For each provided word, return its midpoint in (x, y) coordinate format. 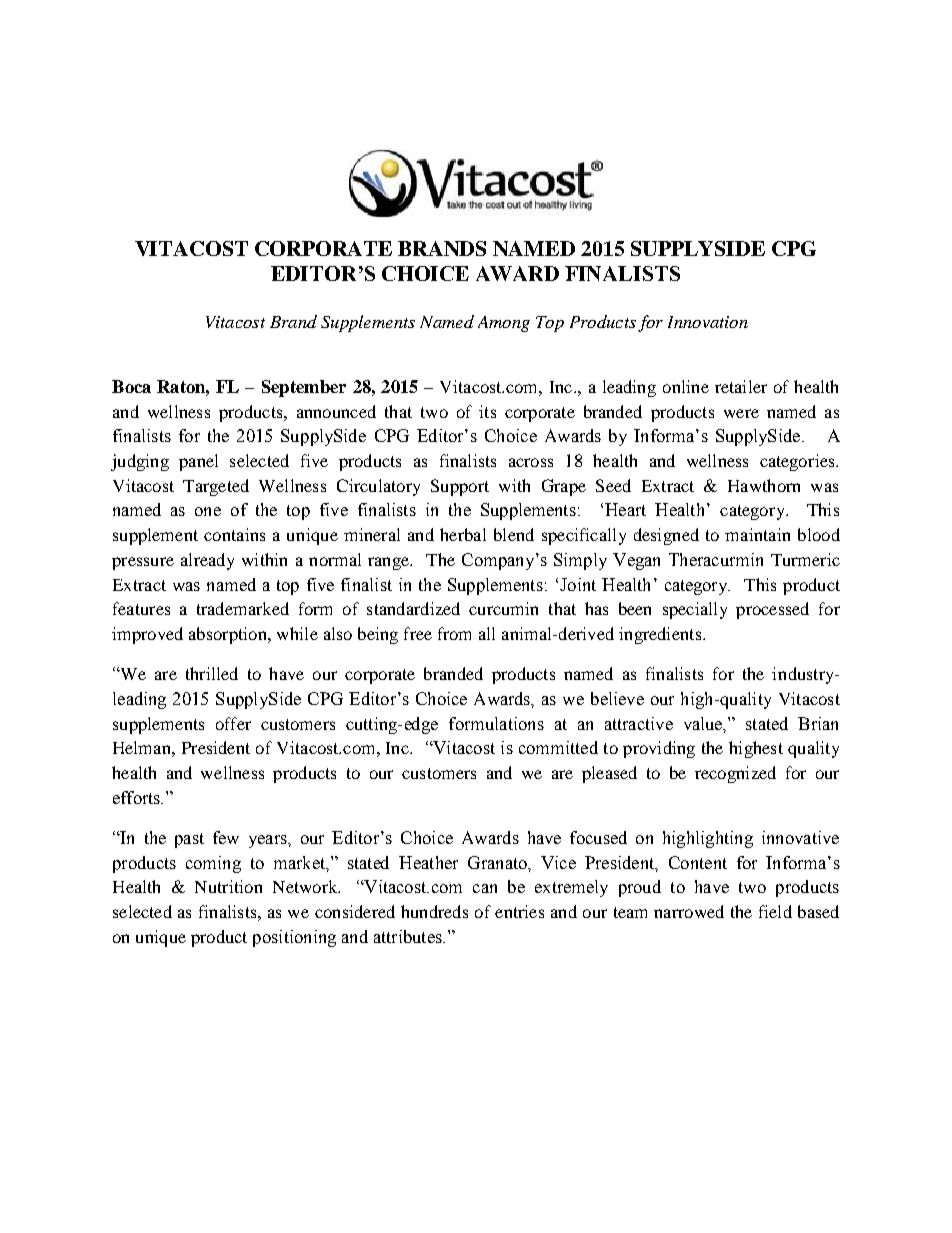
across (531, 462)
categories (798, 462)
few (226, 837)
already (207, 561)
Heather (428, 862)
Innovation (708, 322)
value (704, 724)
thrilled (212, 673)
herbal (463, 534)
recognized (735, 774)
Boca (131, 386)
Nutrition (228, 886)
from (454, 633)
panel (198, 462)
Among (504, 324)
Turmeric (805, 559)
